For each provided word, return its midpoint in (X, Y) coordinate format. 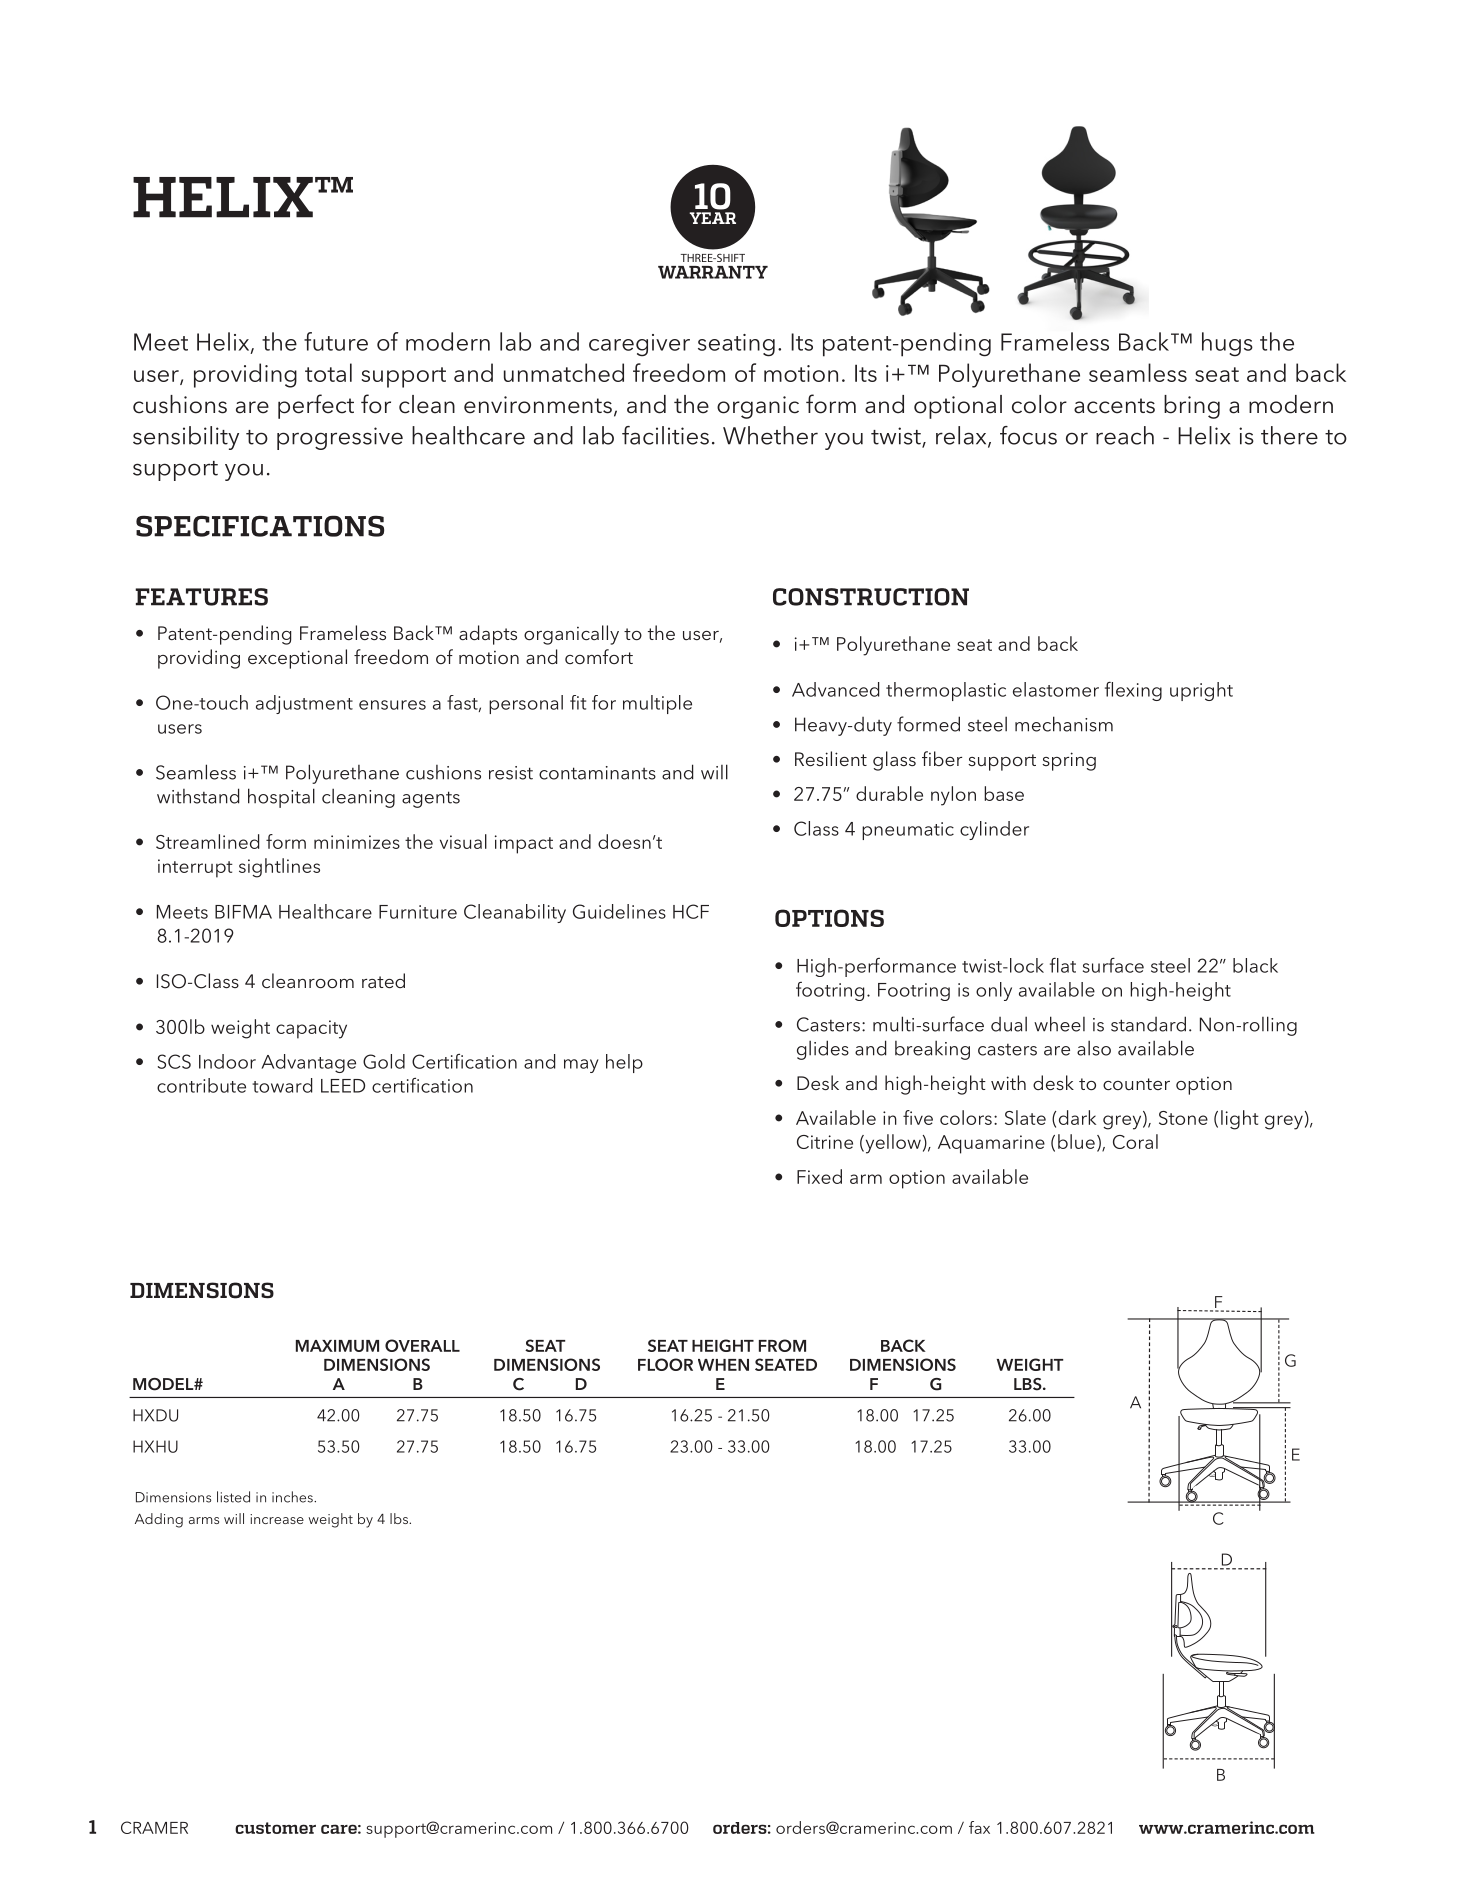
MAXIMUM (337, 1346)
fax (979, 1827)
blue (1076, 1141)
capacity (311, 1029)
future (336, 341)
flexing (1133, 691)
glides (823, 1050)
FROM (782, 1345)
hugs (1227, 344)
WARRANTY (713, 272)
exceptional (297, 659)
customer (275, 1828)
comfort (599, 656)
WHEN (723, 1365)
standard (1148, 1024)
